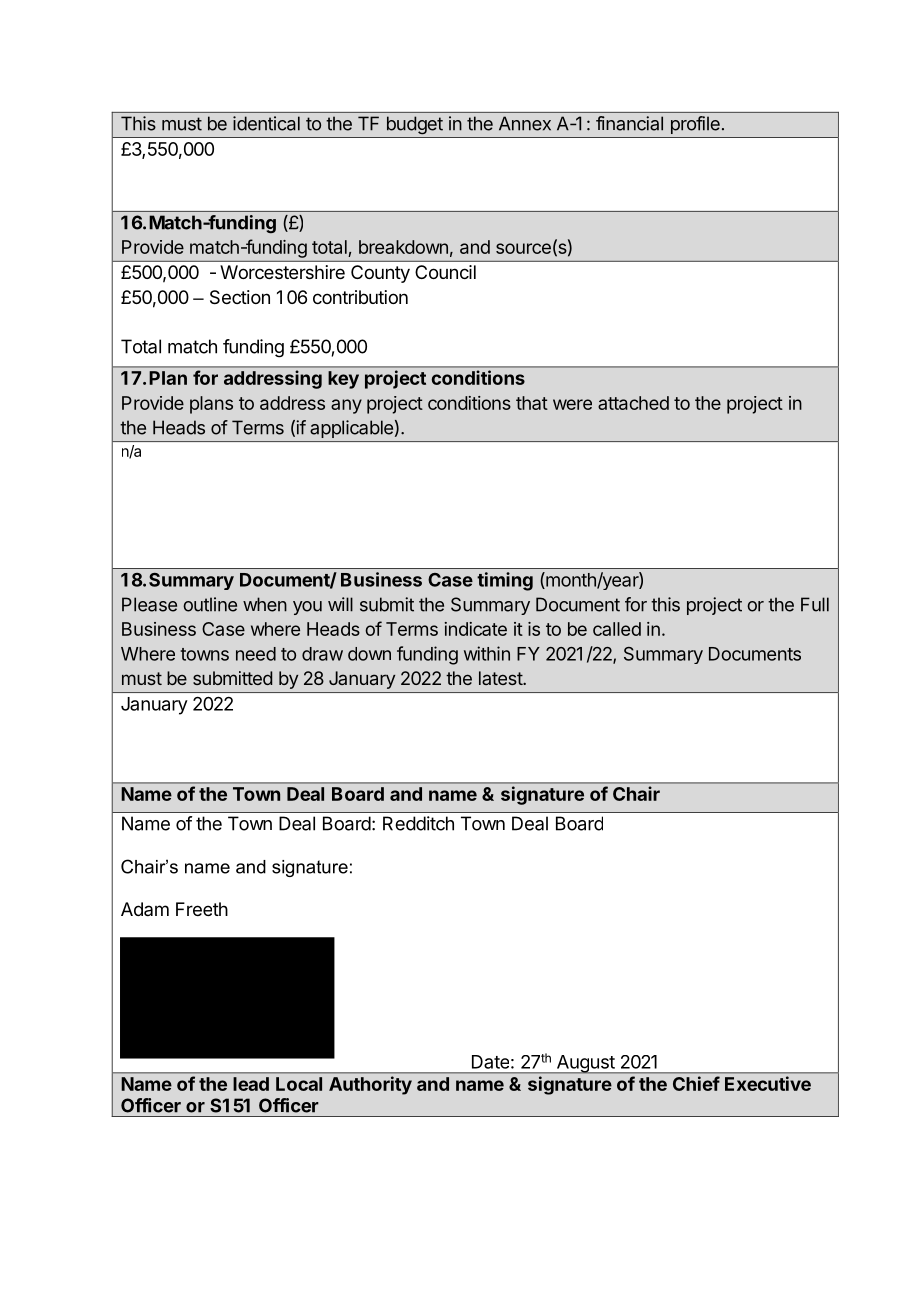 The image size is (924, 1308). I want to click on Annex, so click(525, 123).
